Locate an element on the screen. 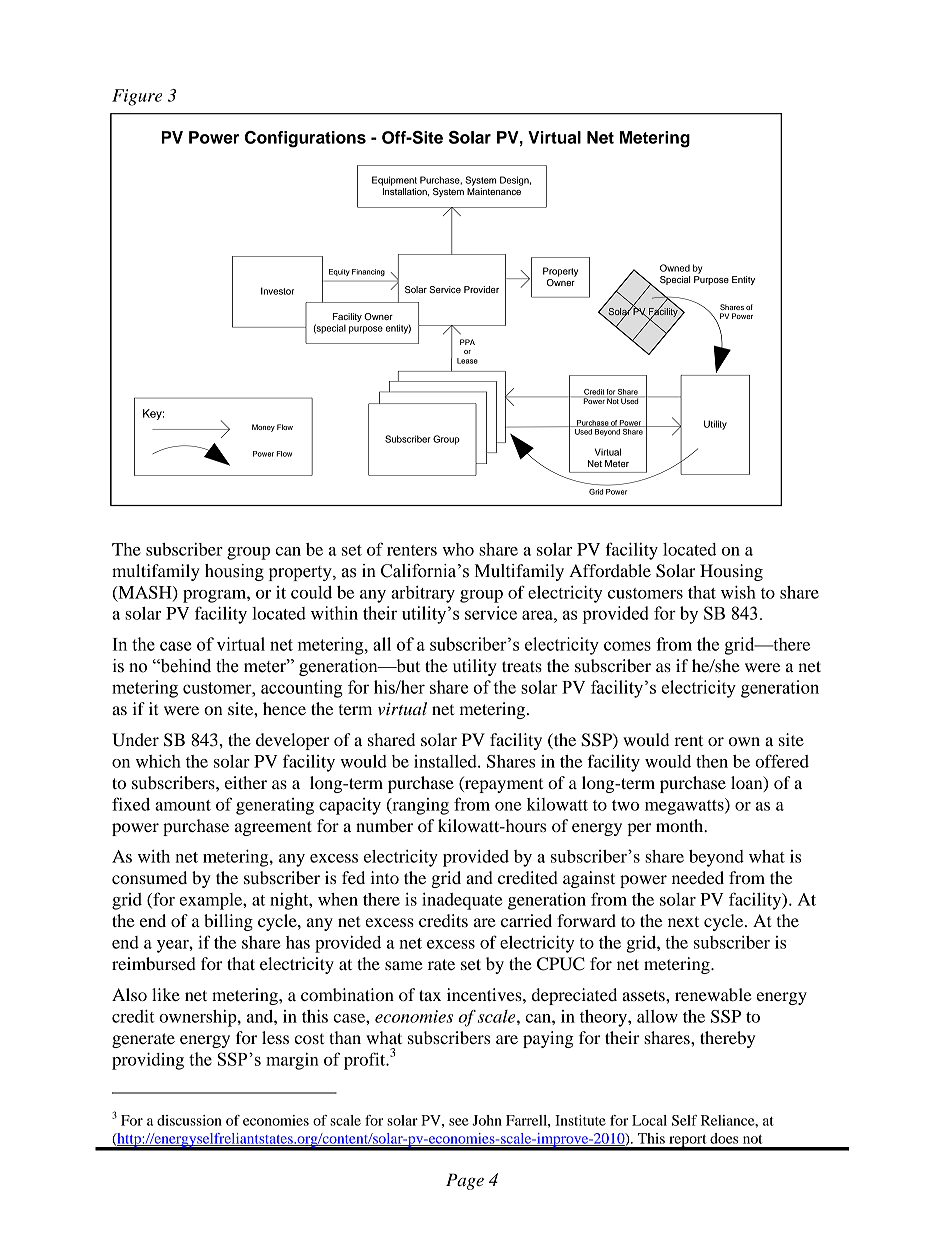 The image size is (952, 1233). does is located at coordinates (724, 1138).
